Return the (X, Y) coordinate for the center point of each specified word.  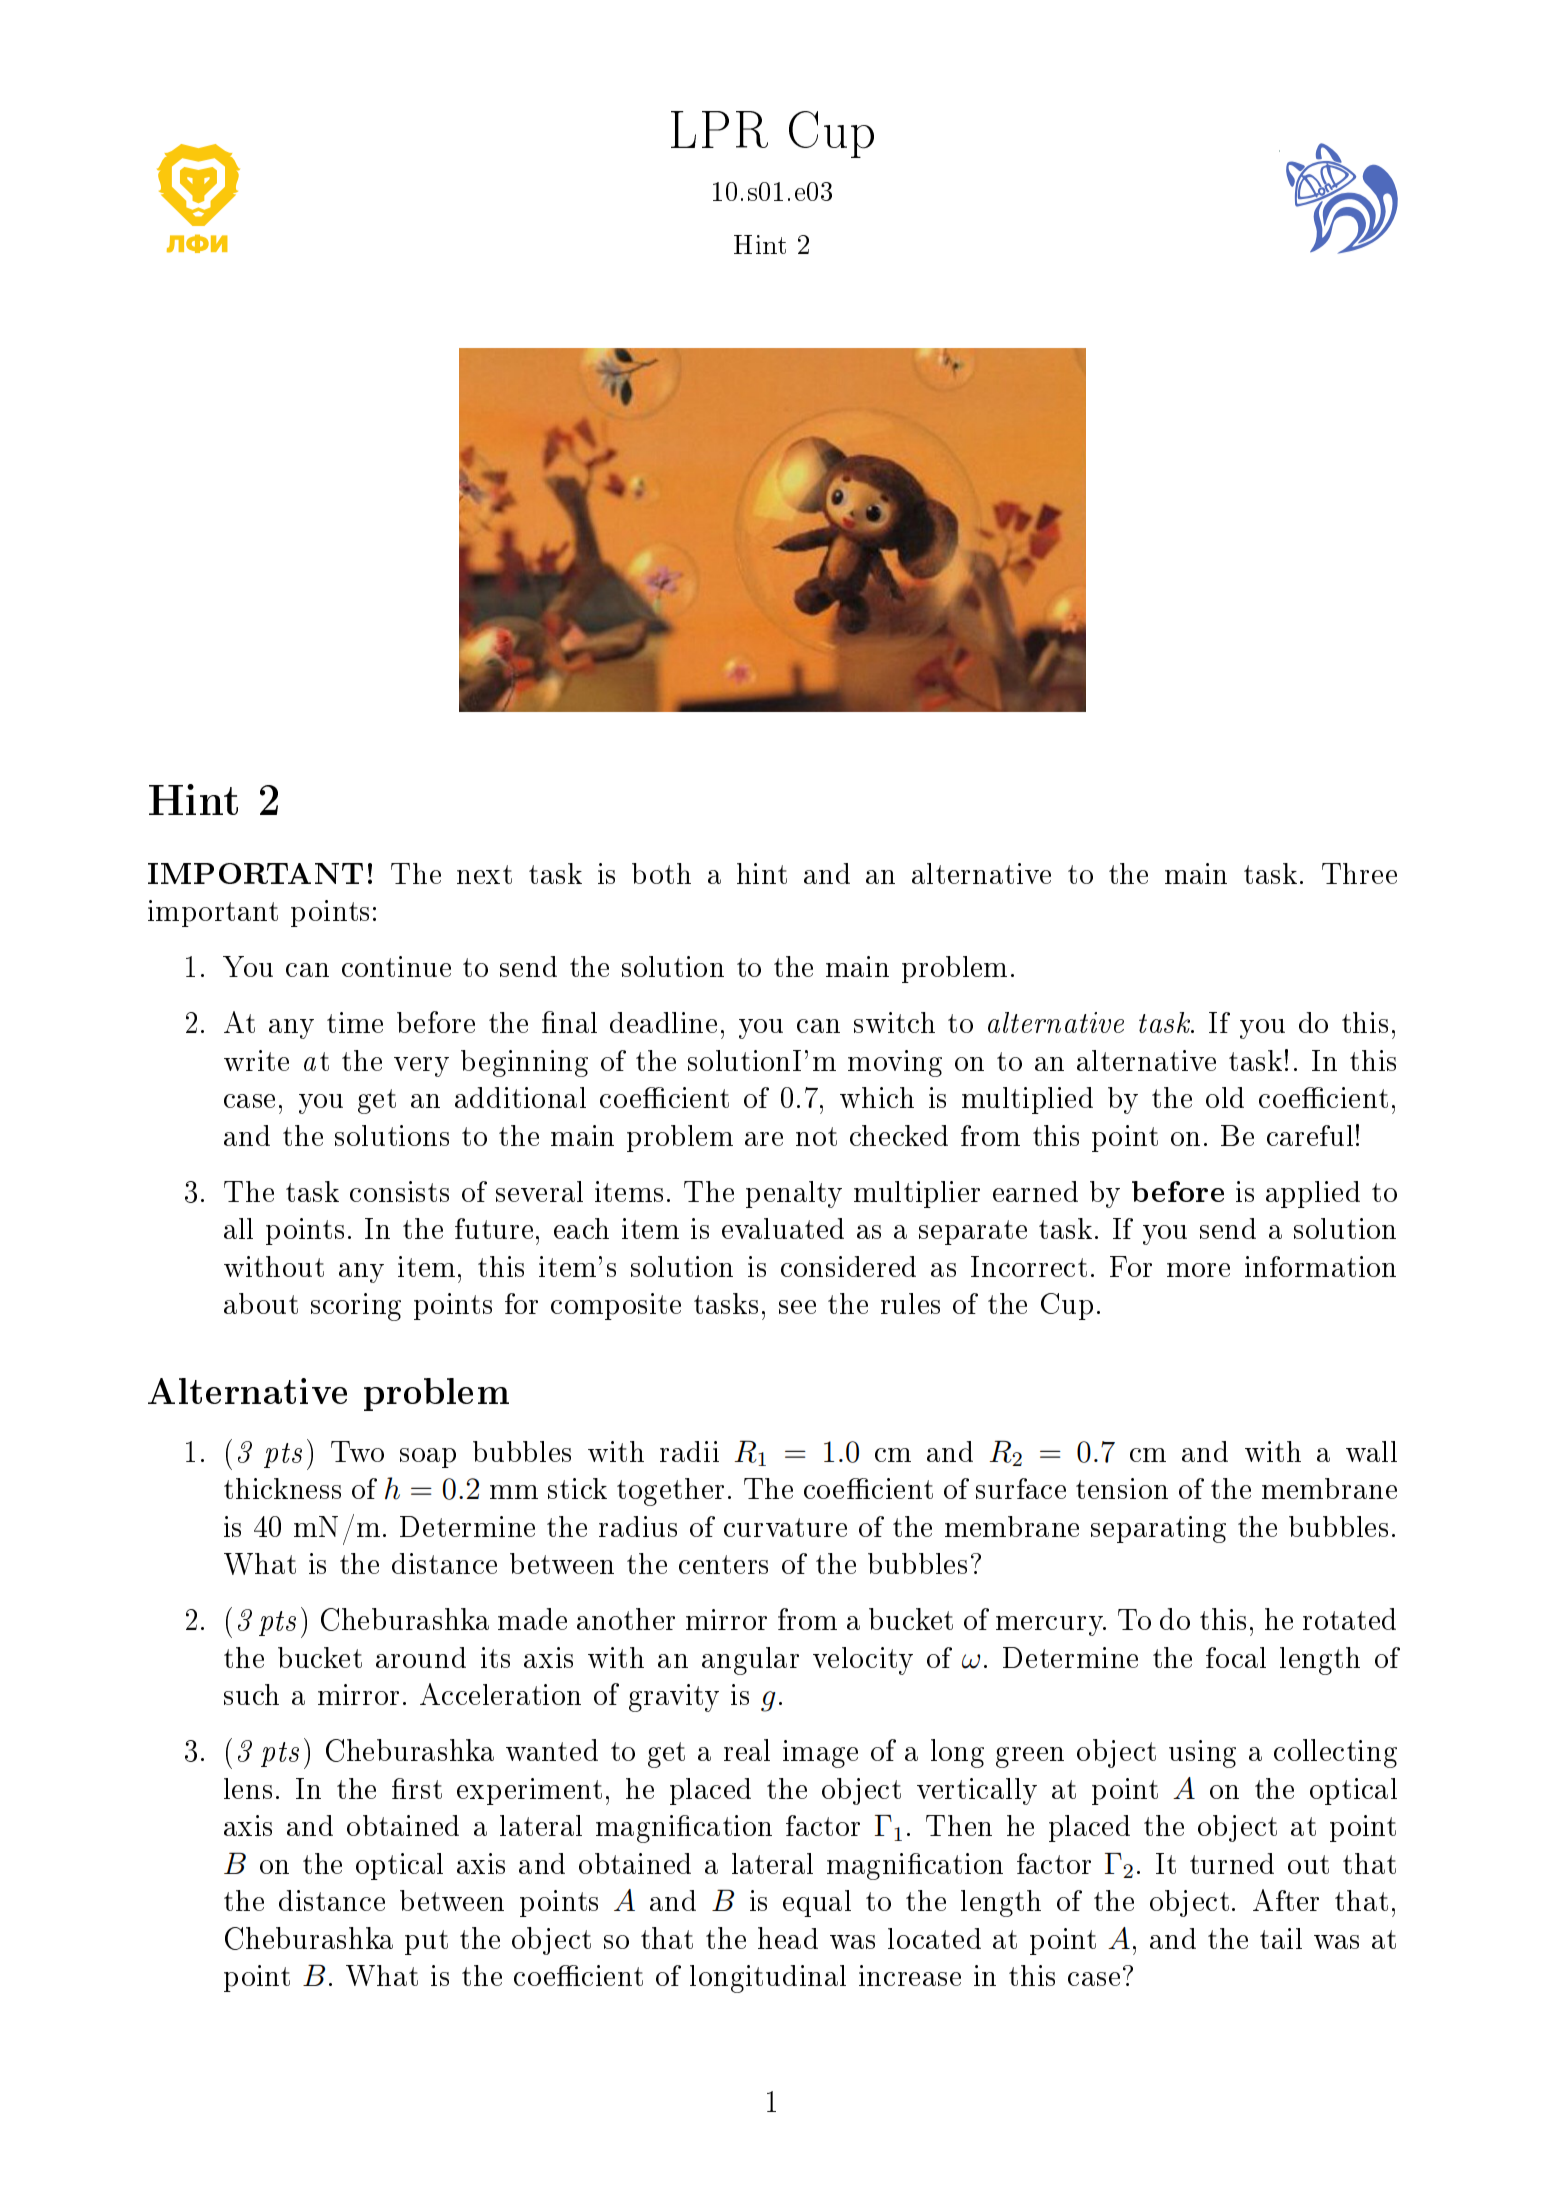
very (421, 1067)
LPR (719, 129)
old (1225, 1097)
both (661, 873)
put (426, 1942)
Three (1359, 873)
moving (895, 1063)
